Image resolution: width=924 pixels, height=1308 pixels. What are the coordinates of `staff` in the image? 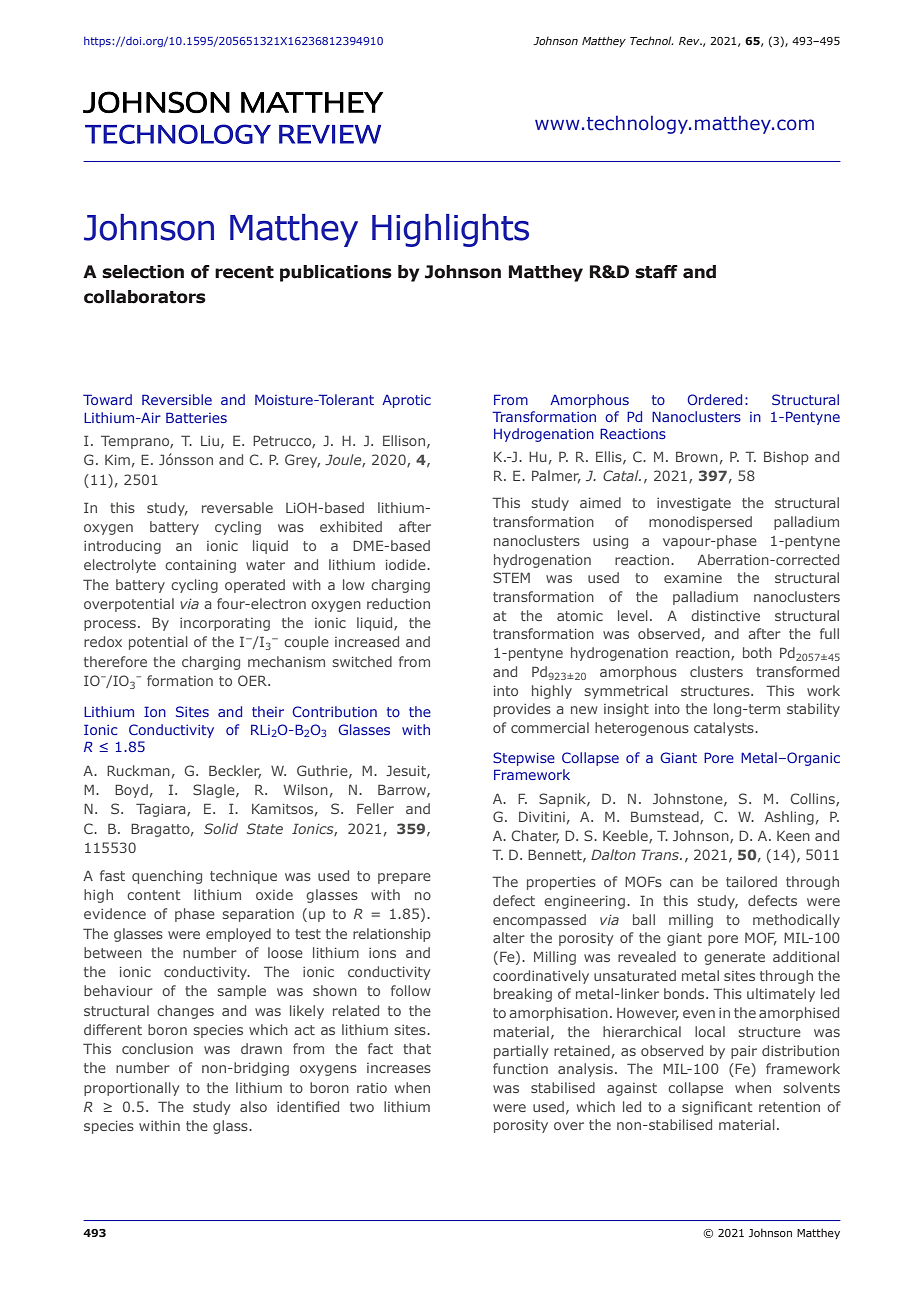 It's located at (656, 272).
